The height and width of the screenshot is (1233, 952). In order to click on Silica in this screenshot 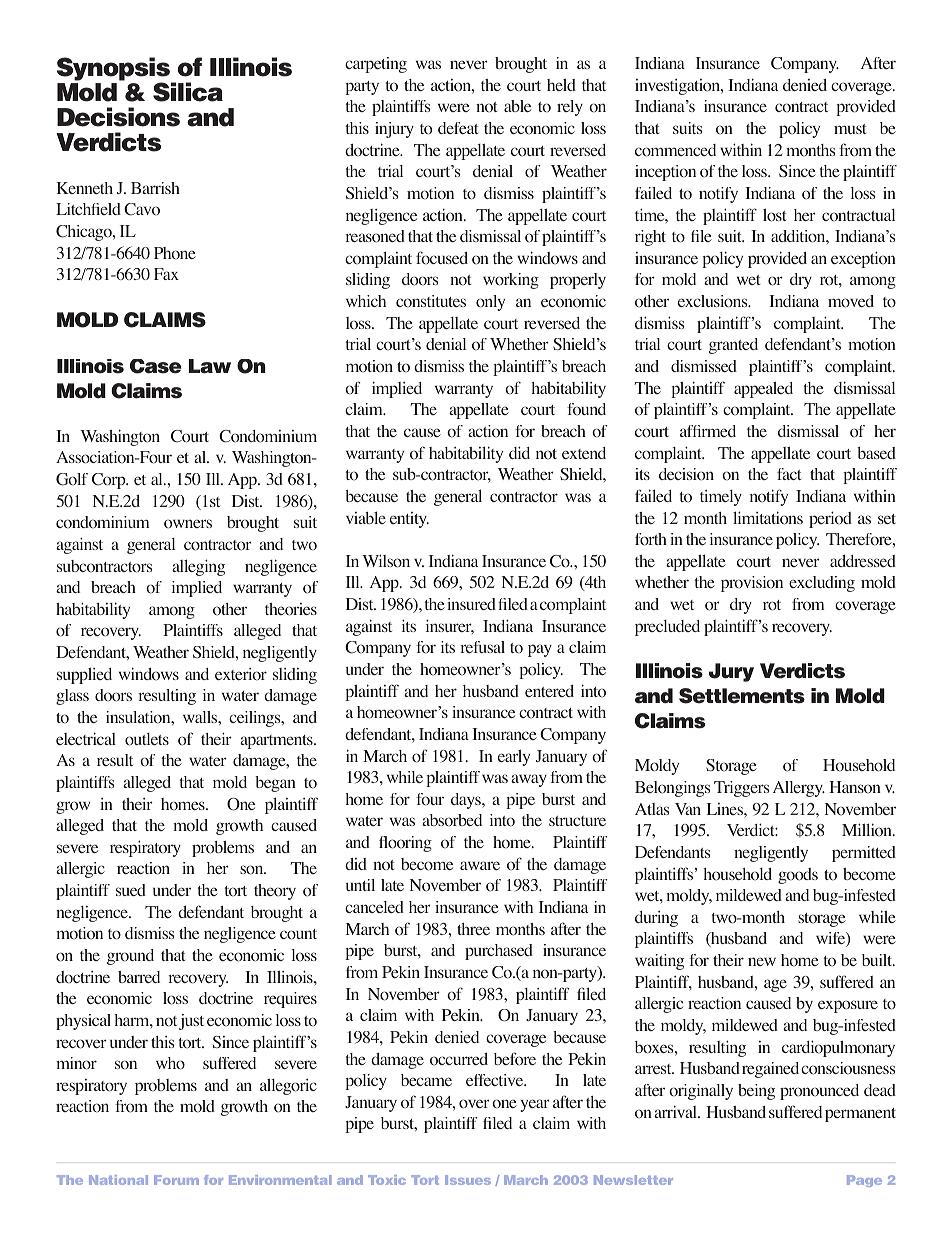, I will do `click(188, 92)`.
